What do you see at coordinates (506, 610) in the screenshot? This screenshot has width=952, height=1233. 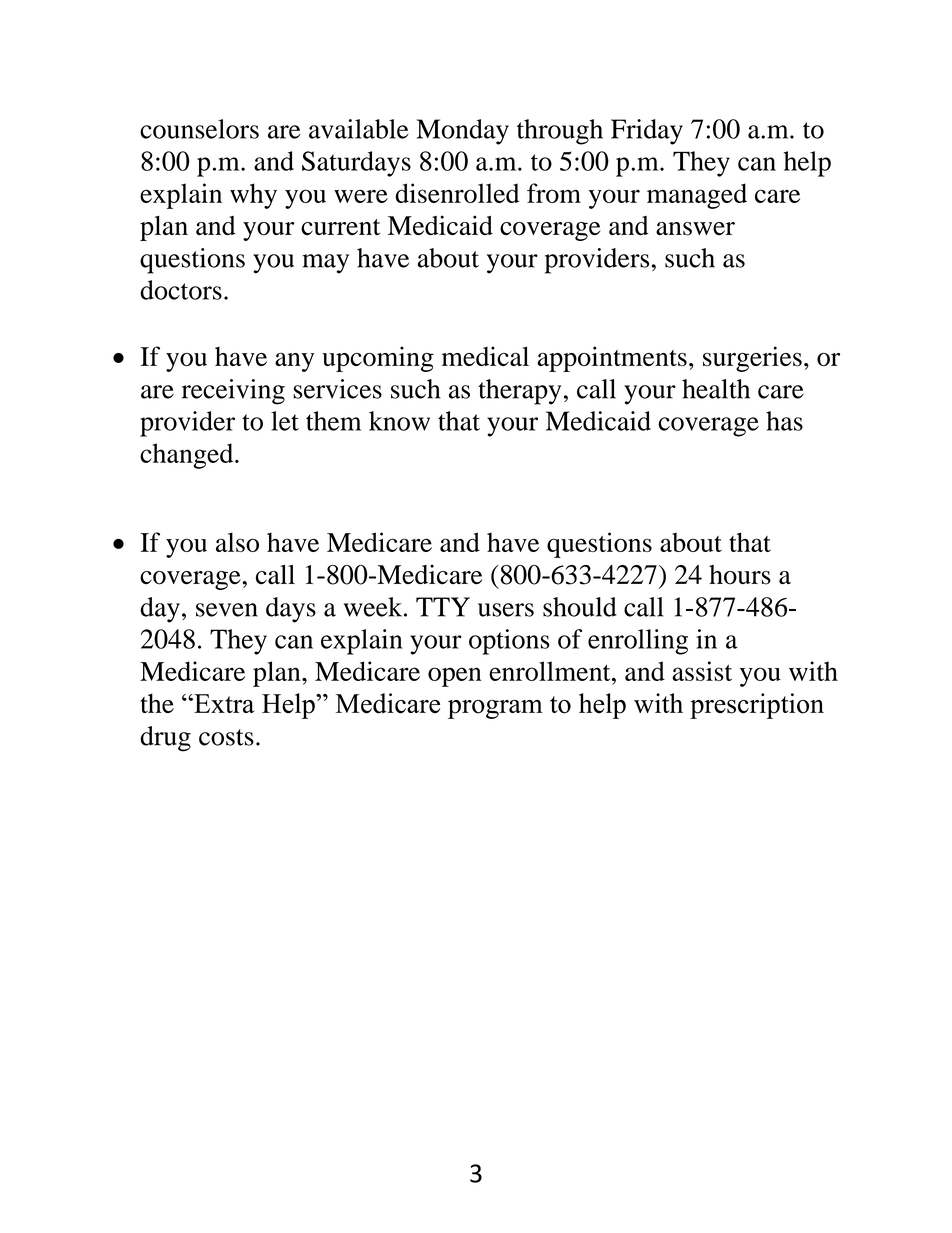 I see `users` at bounding box center [506, 610].
